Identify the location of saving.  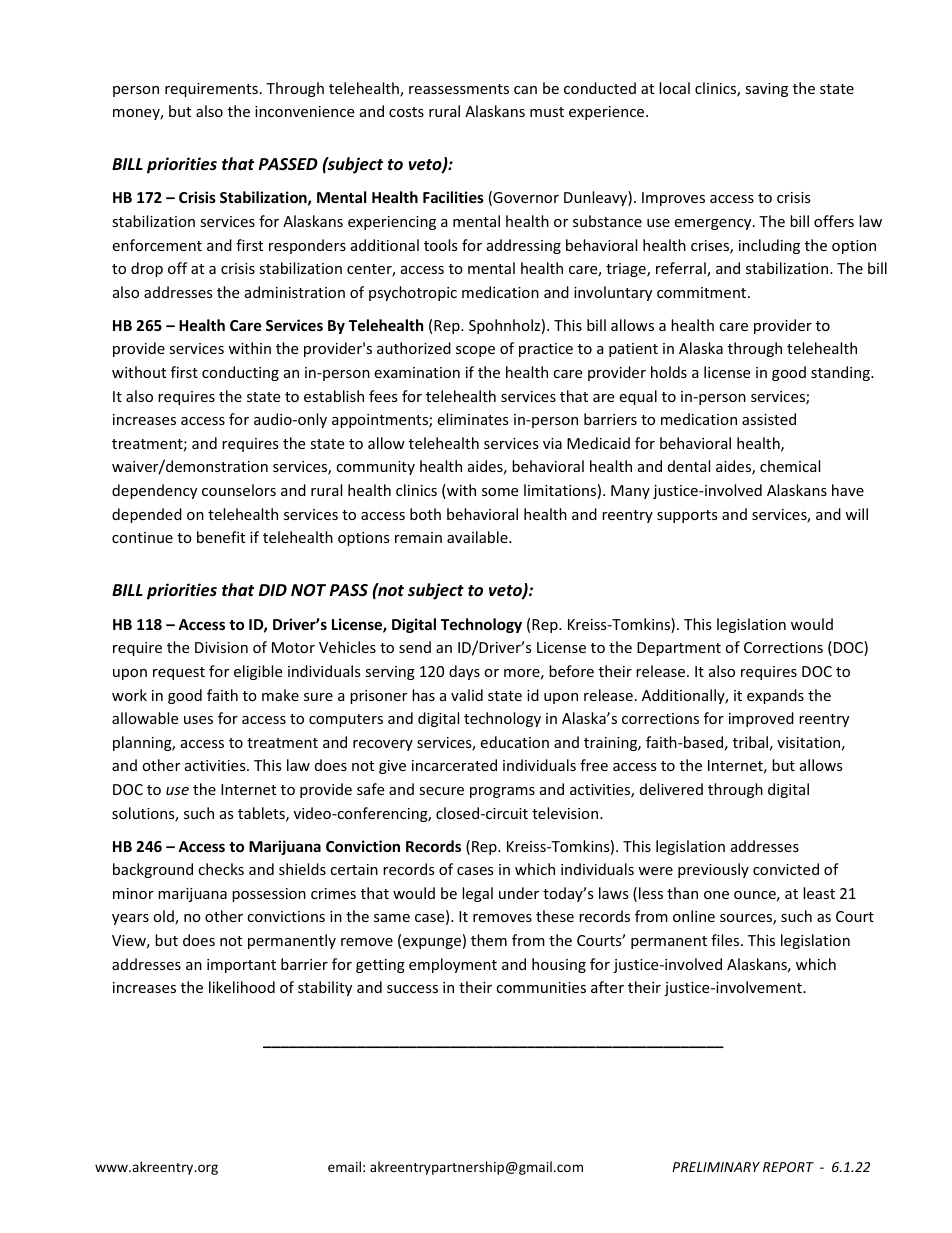
(766, 90).
